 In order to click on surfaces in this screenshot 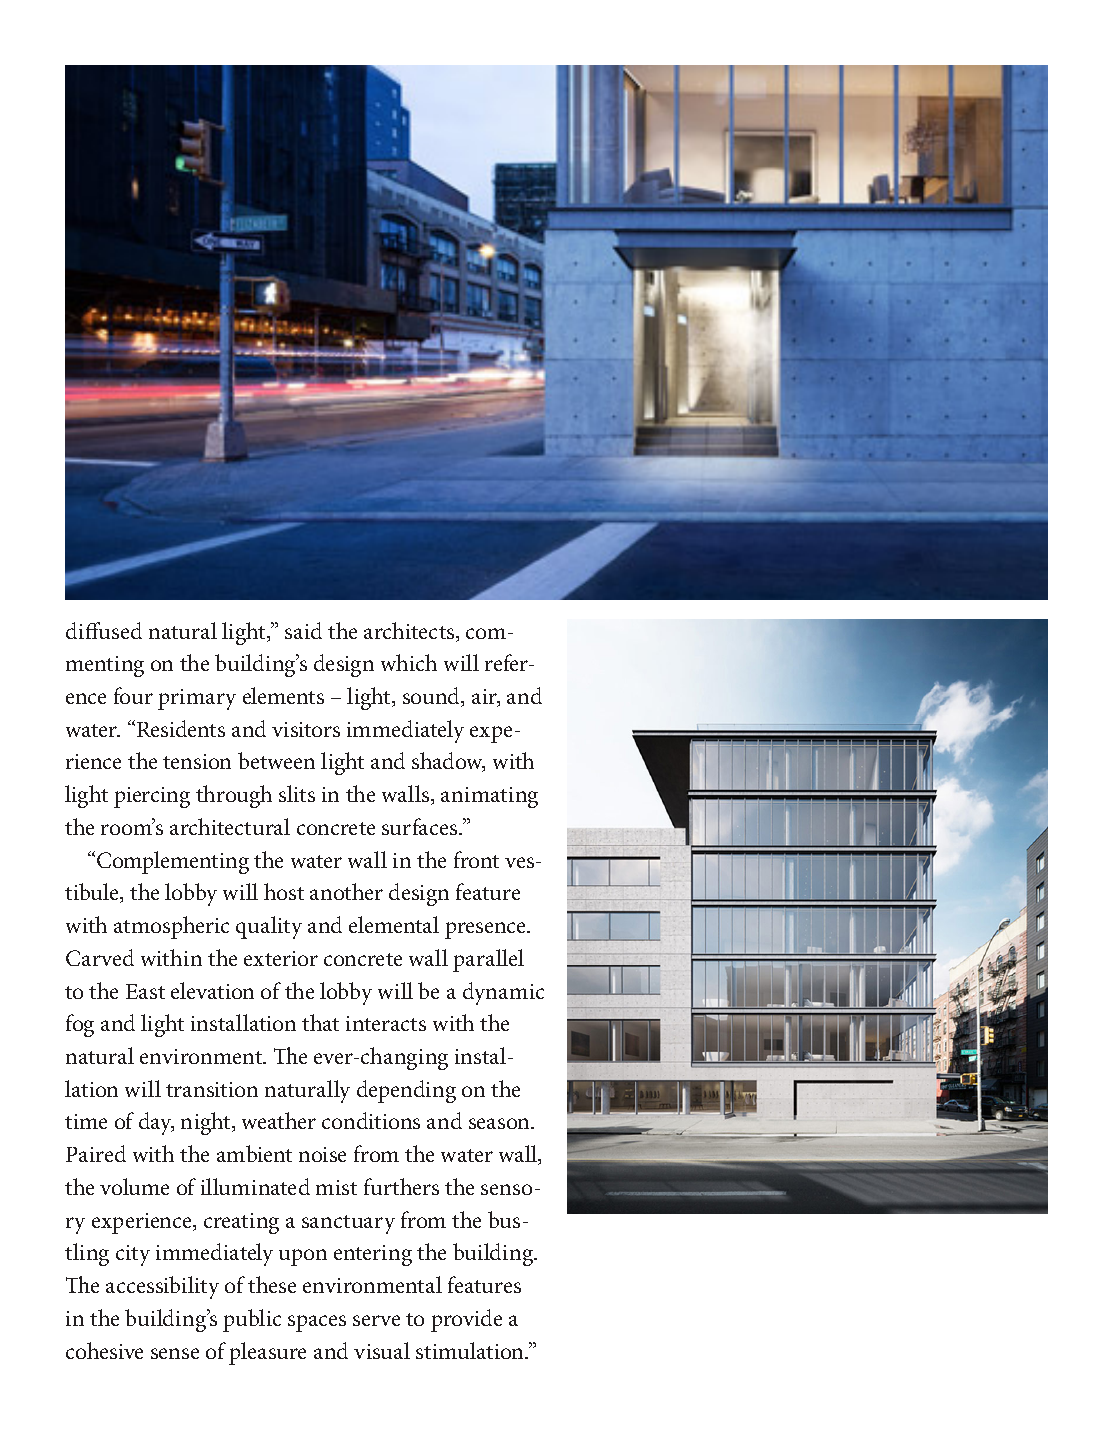, I will do `click(421, 826)`.
